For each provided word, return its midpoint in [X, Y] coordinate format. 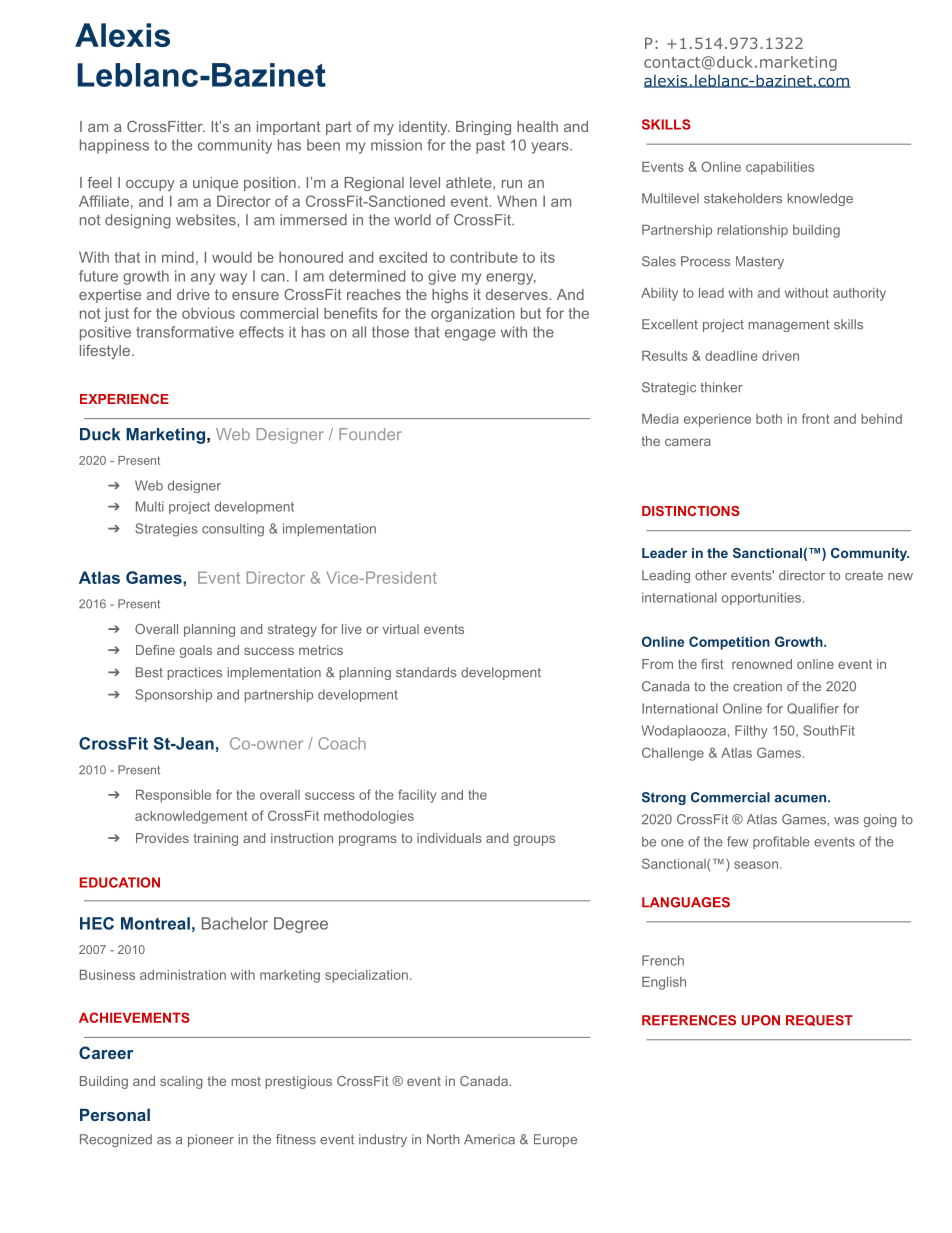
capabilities [780, 168]
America [489, 1139]
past [490, 147]
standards [426, 672]
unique [215, 184]
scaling [181, 1082]
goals [196, 651]
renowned [762, 664]
